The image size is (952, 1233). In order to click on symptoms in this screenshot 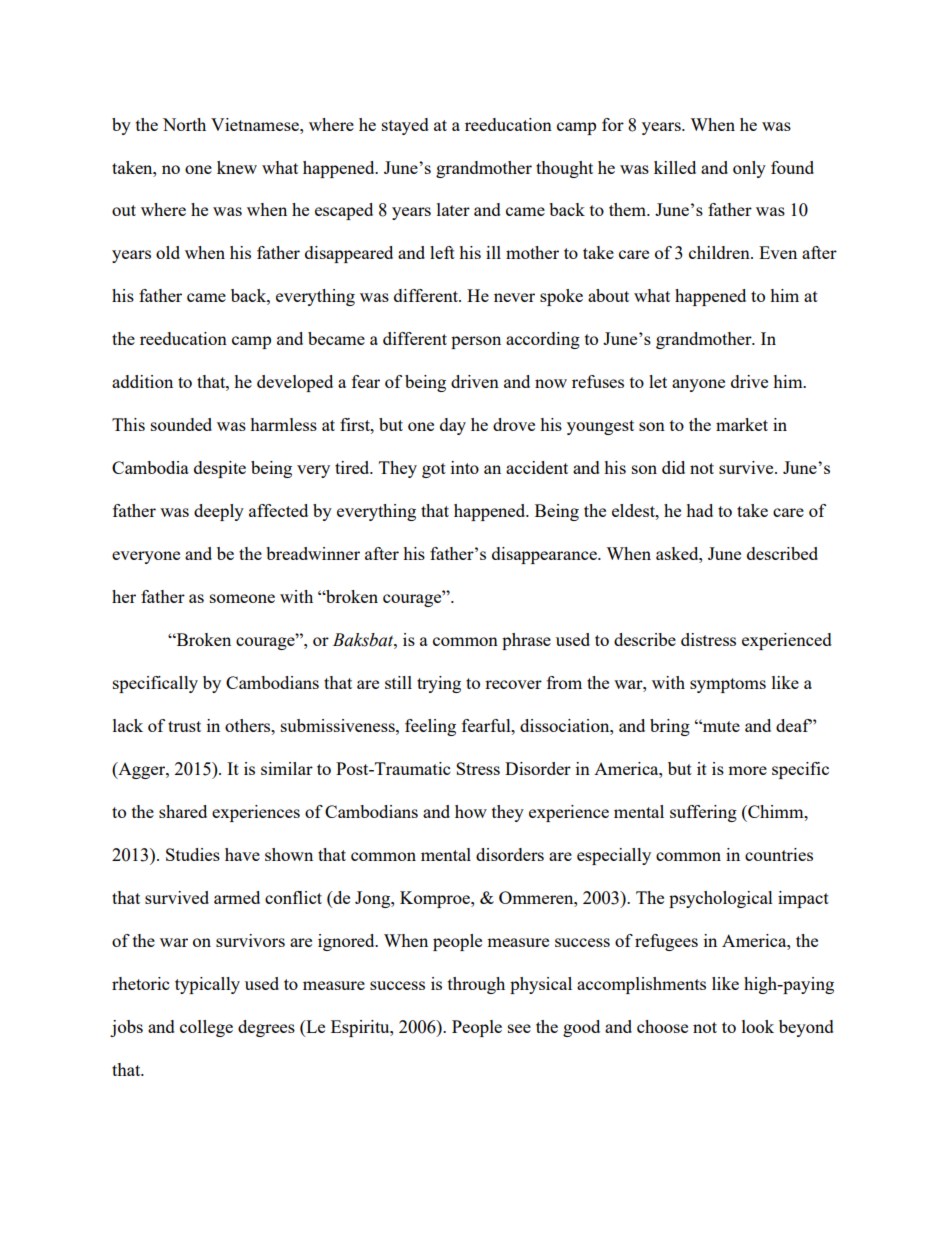, I will do `click(728, 685)`.
